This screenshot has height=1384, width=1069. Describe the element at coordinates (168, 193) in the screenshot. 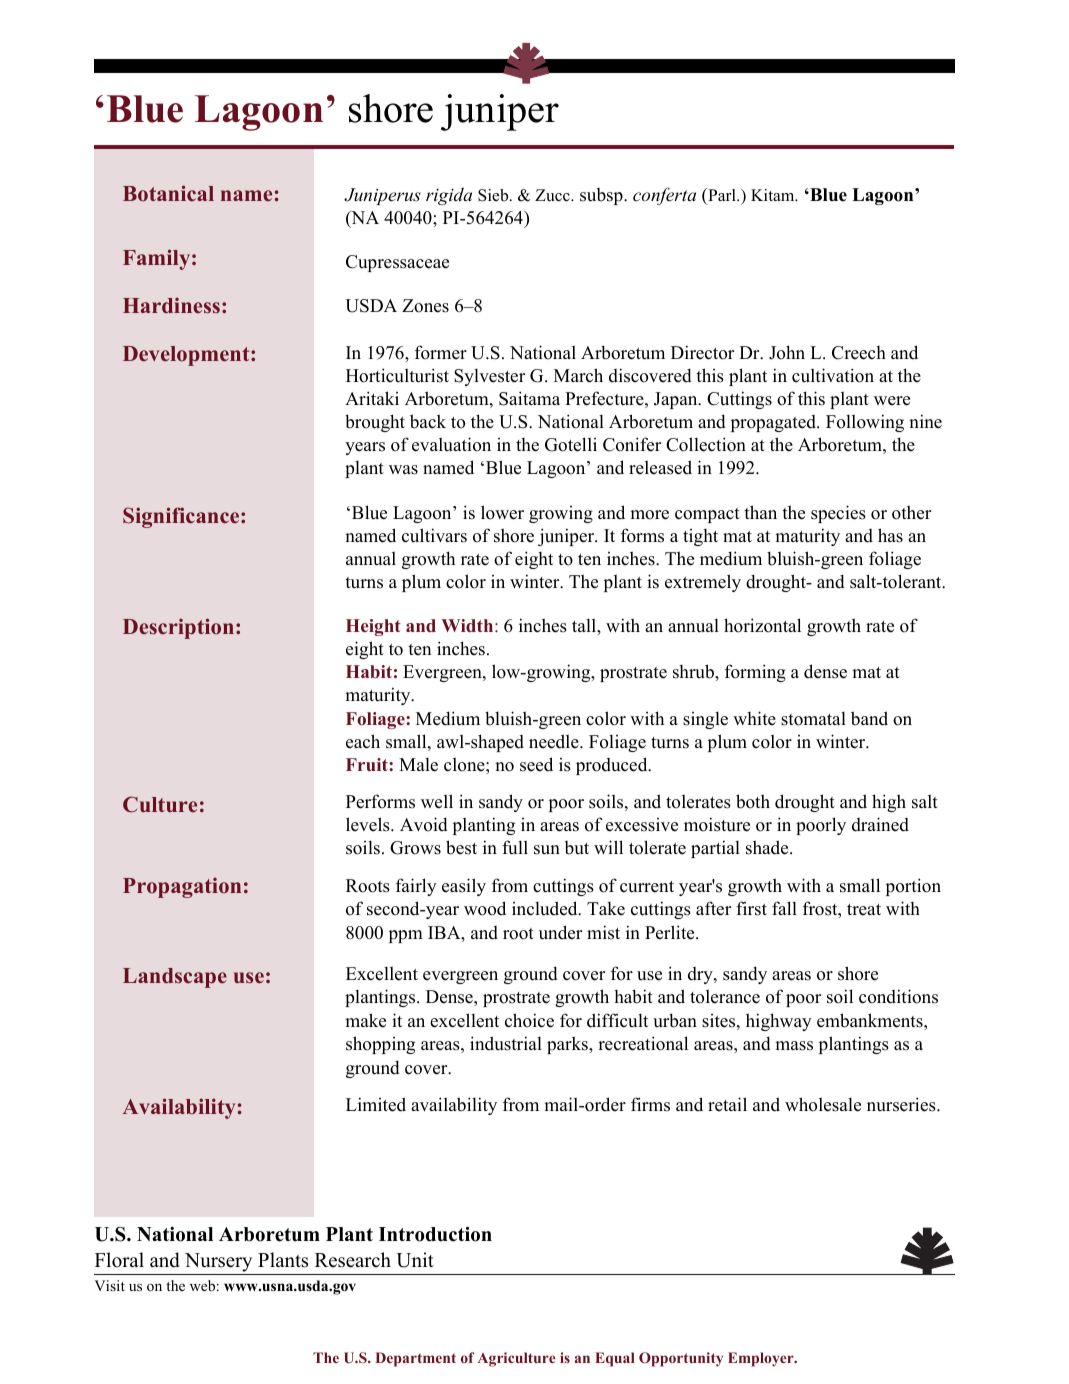

I see `Botanical` at that location.
